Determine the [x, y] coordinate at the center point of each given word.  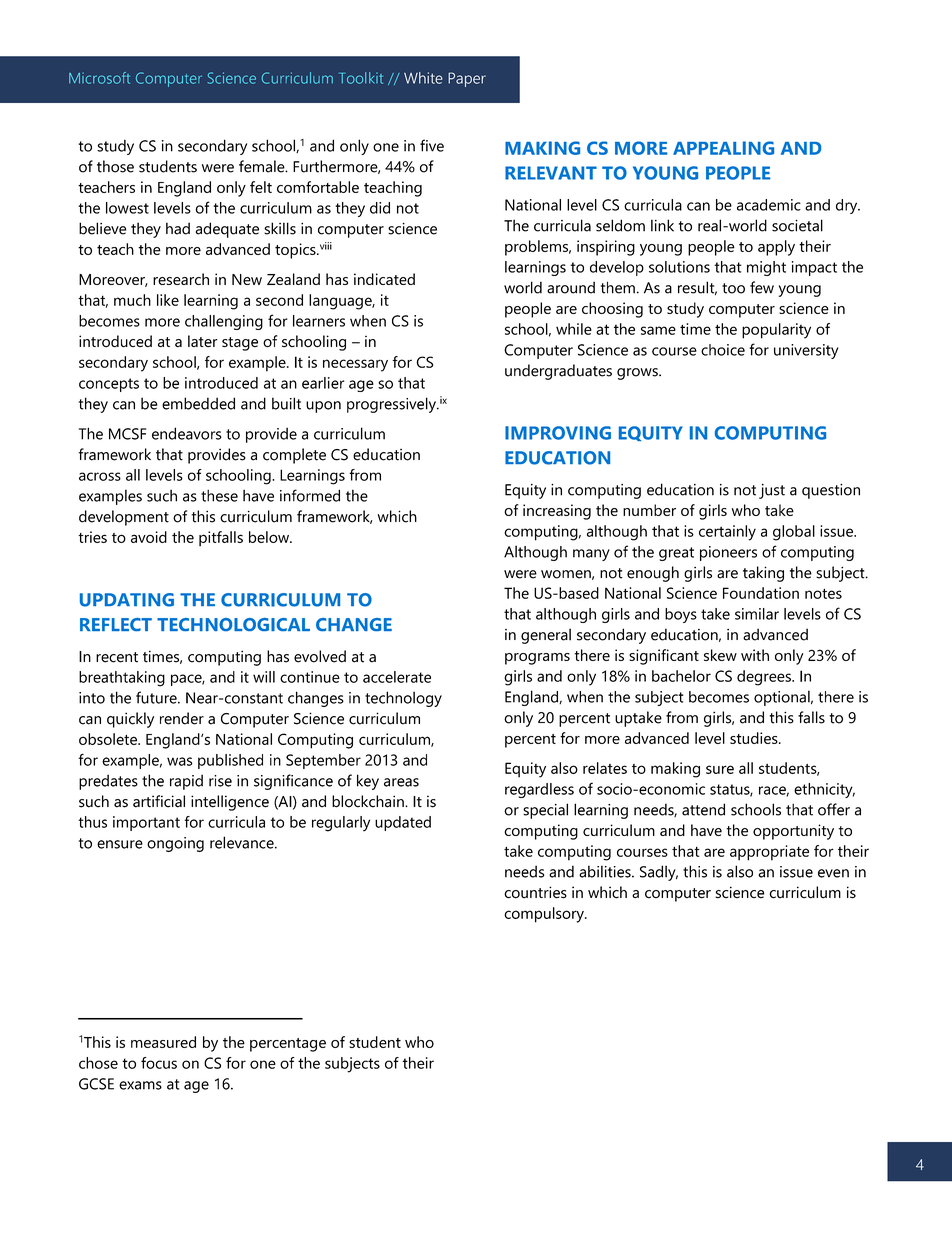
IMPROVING [558, 433]
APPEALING [723, 148]
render [182, 718]
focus [159, 1063]
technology [403, 699]
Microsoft [99, 78]
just [772, 491]
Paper [467, 79]
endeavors [187, 433]
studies [755, 738]
